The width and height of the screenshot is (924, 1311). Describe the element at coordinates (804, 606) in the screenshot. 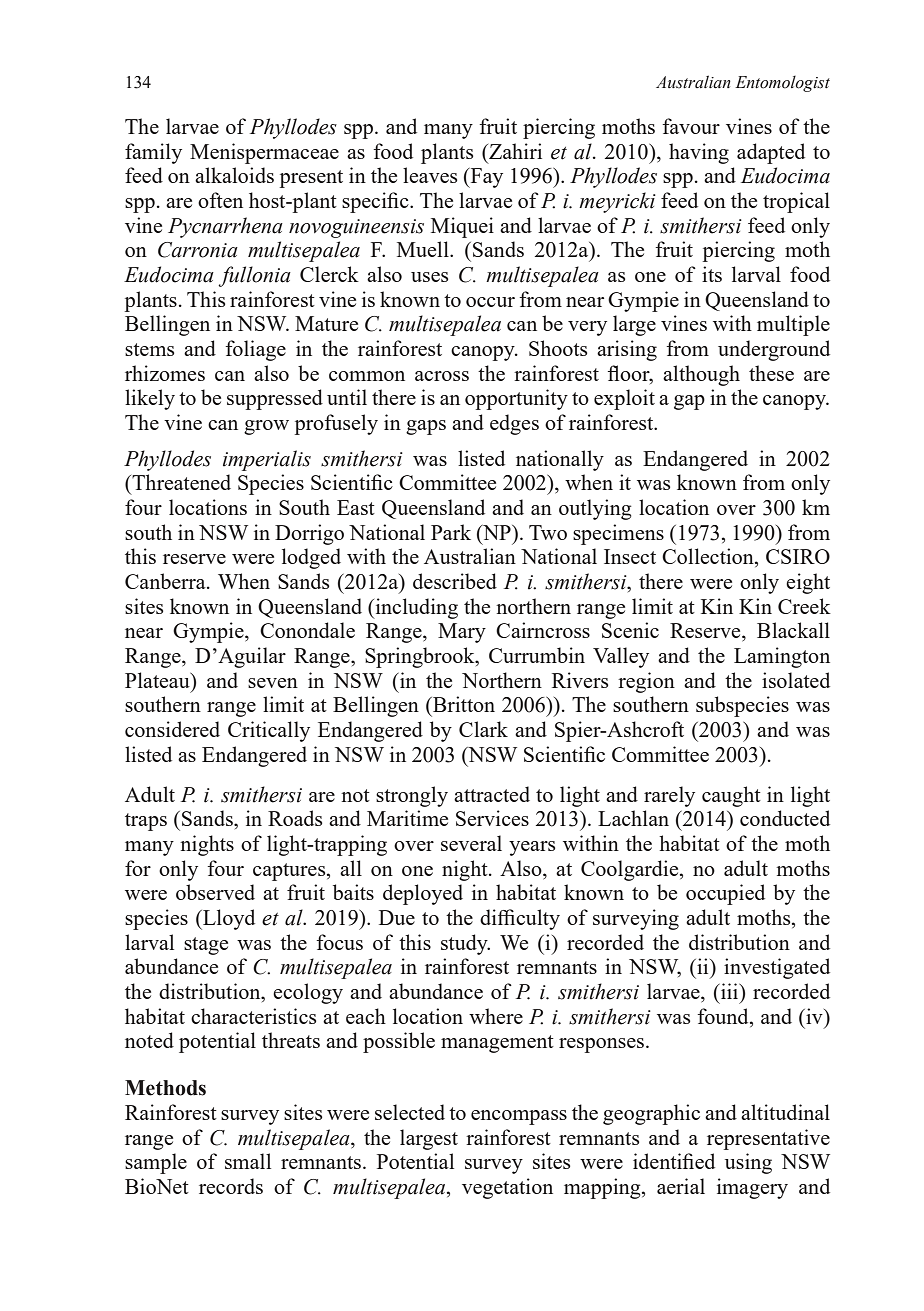

I see `Creek` at that location.
